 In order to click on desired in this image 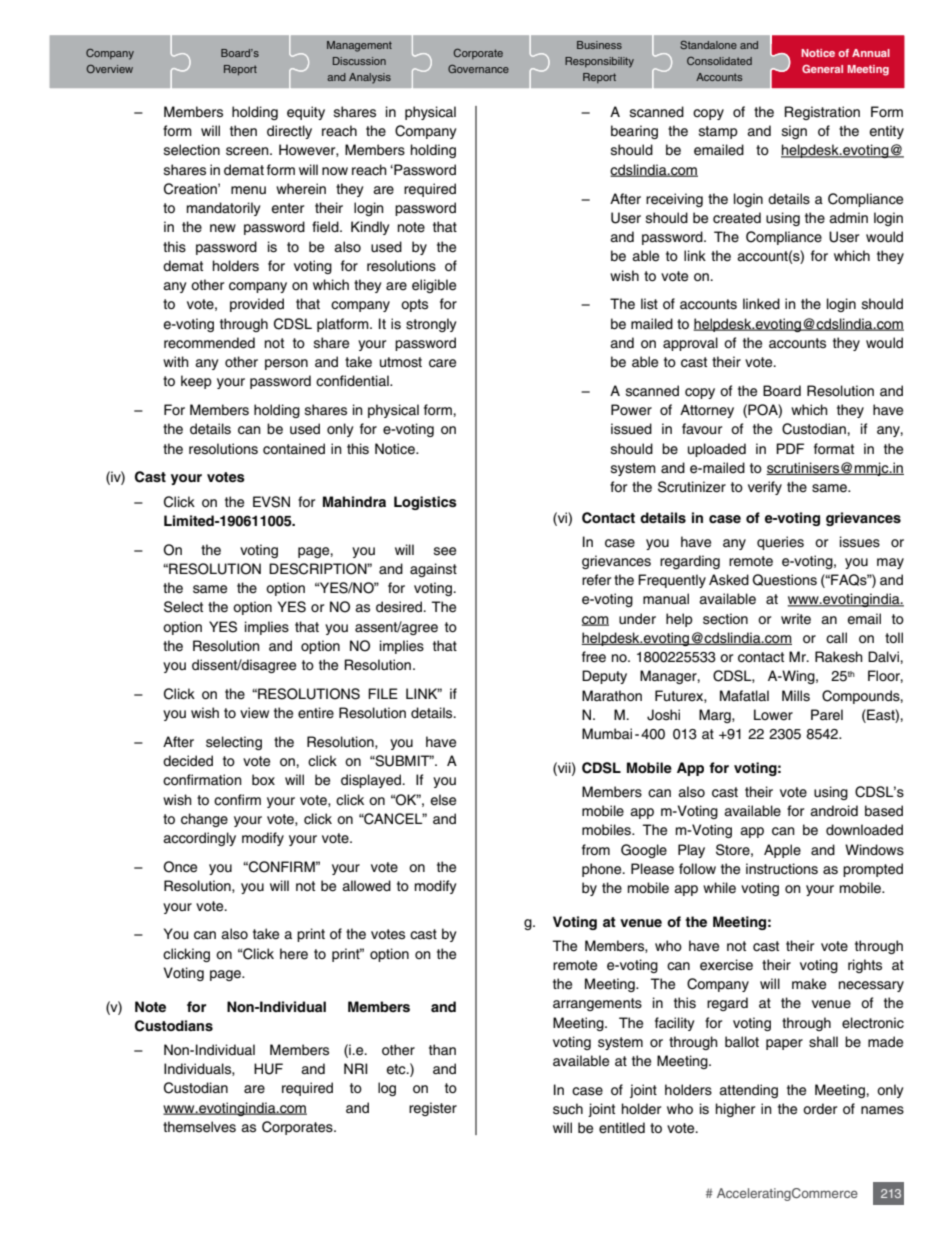, I will do `click(400, 607)`.
